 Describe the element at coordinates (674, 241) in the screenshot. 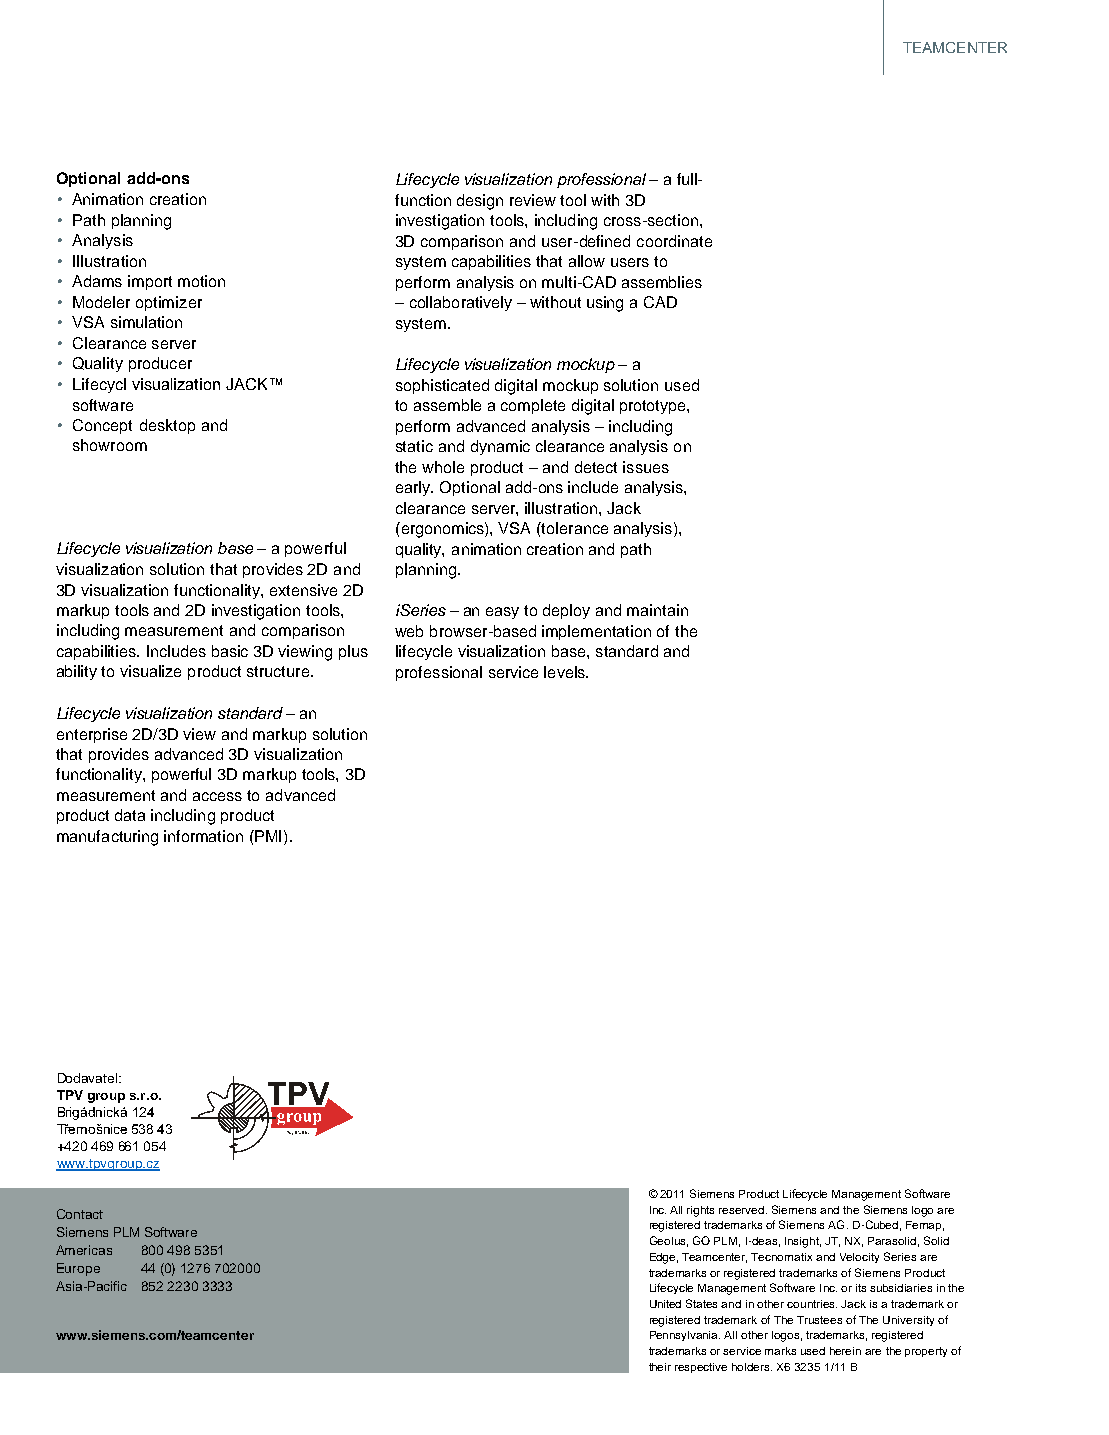

I see `coordinate` at that location.
